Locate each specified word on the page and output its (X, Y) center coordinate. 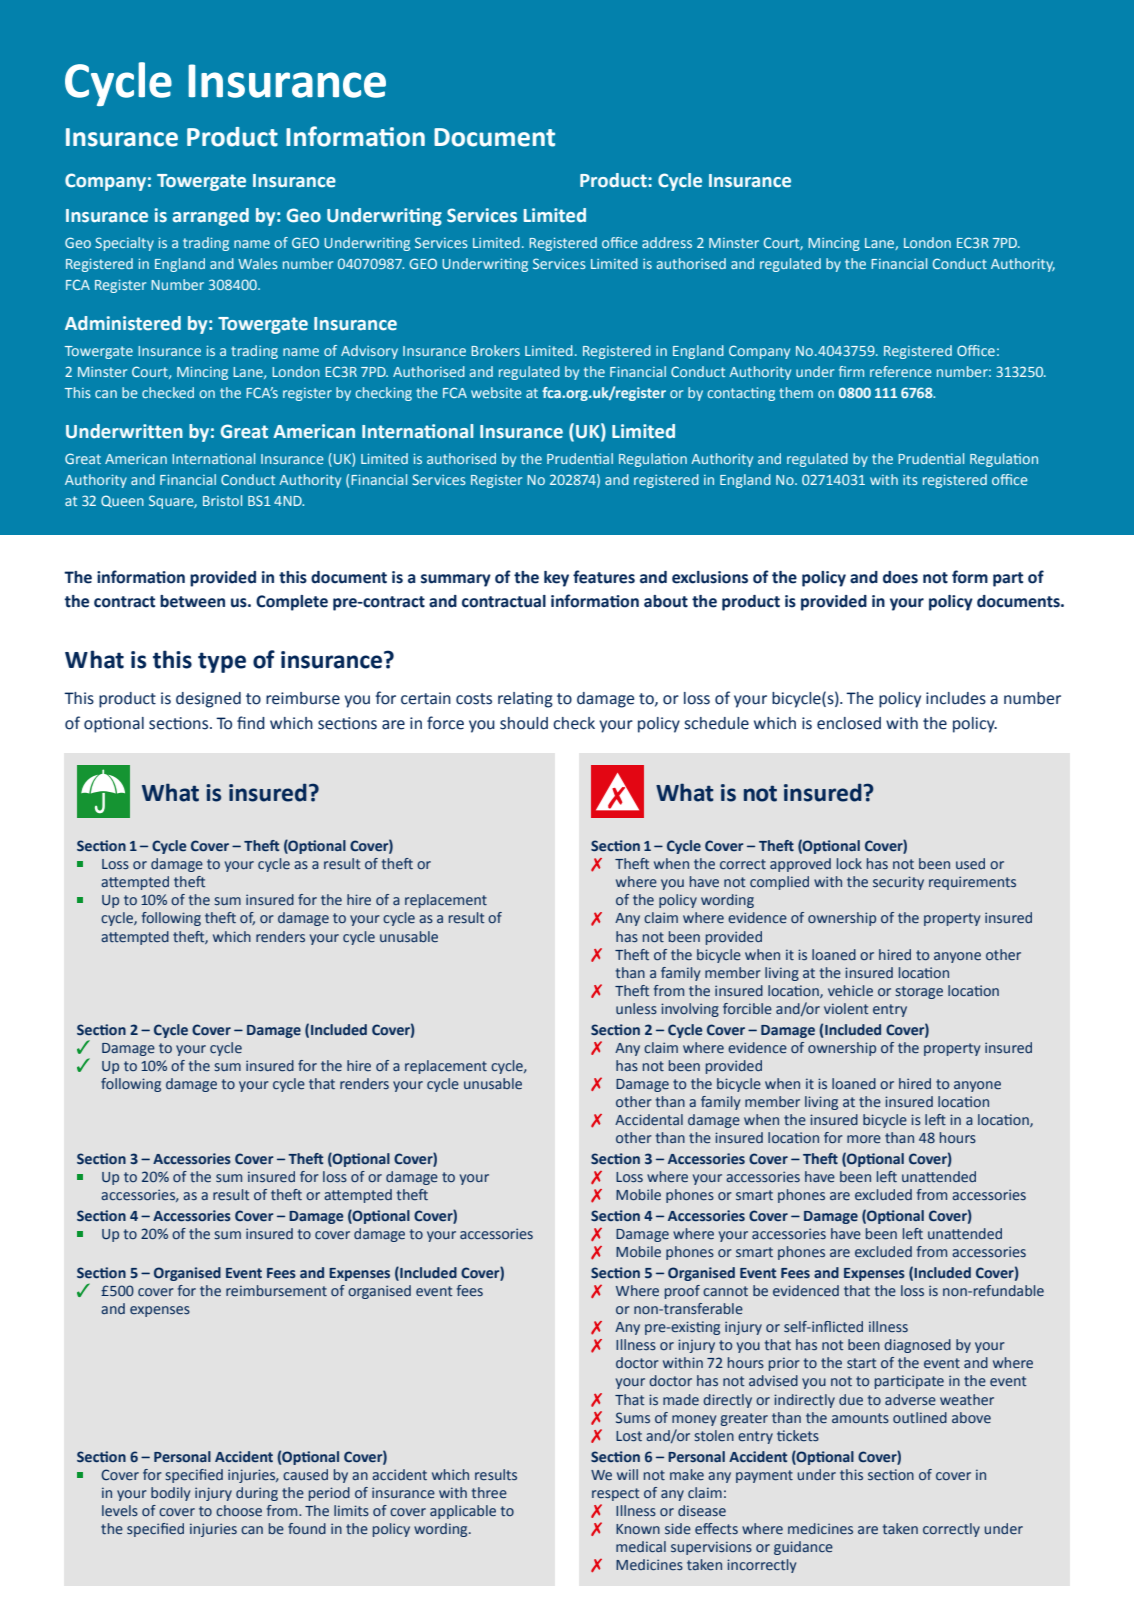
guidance (803, 1548)
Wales (258, 263)
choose (239, 1510)
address (667, 242)
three (489, 1492)
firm (851, 371)
